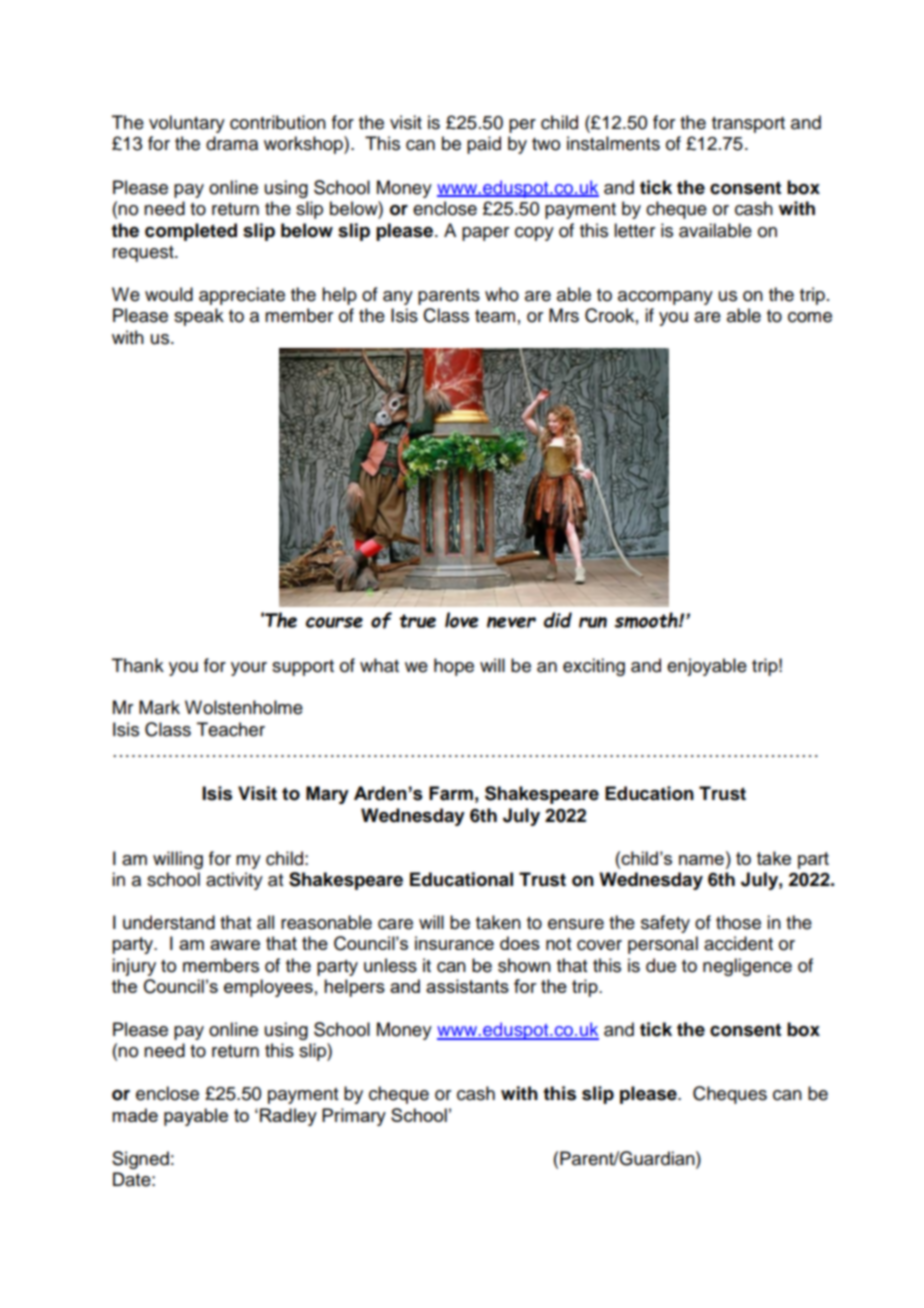 This image has height=1308, width=924. Describe the element at coordinates (647, 620) in the image. I see `smooth` at that location.
